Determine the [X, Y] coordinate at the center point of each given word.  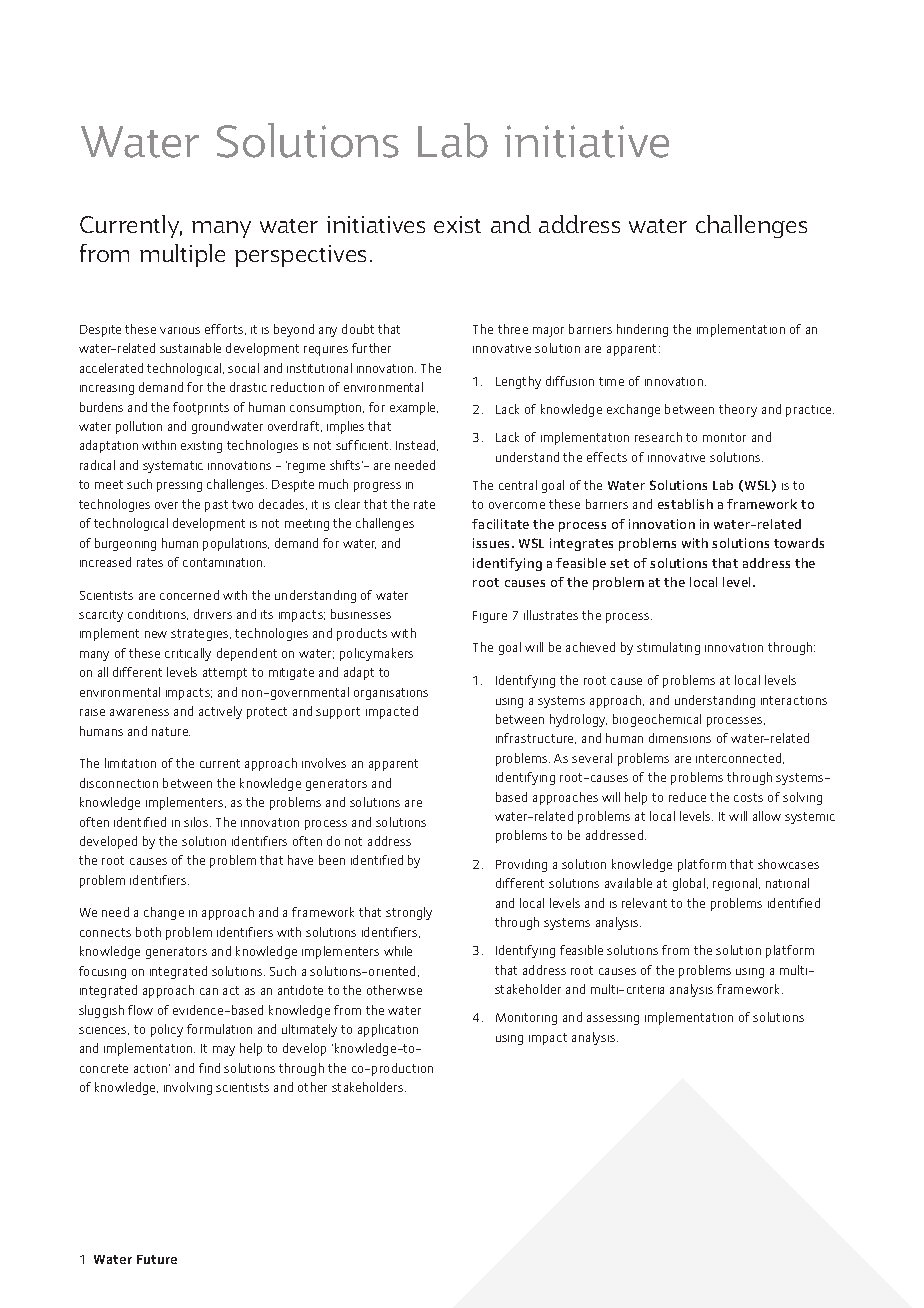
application [388, 1030]
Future [157, 1259]
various [180, 330]
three [513, 329]
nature [171, 731]
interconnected [740, 758]
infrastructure [536, 738]
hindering [642, 330]
